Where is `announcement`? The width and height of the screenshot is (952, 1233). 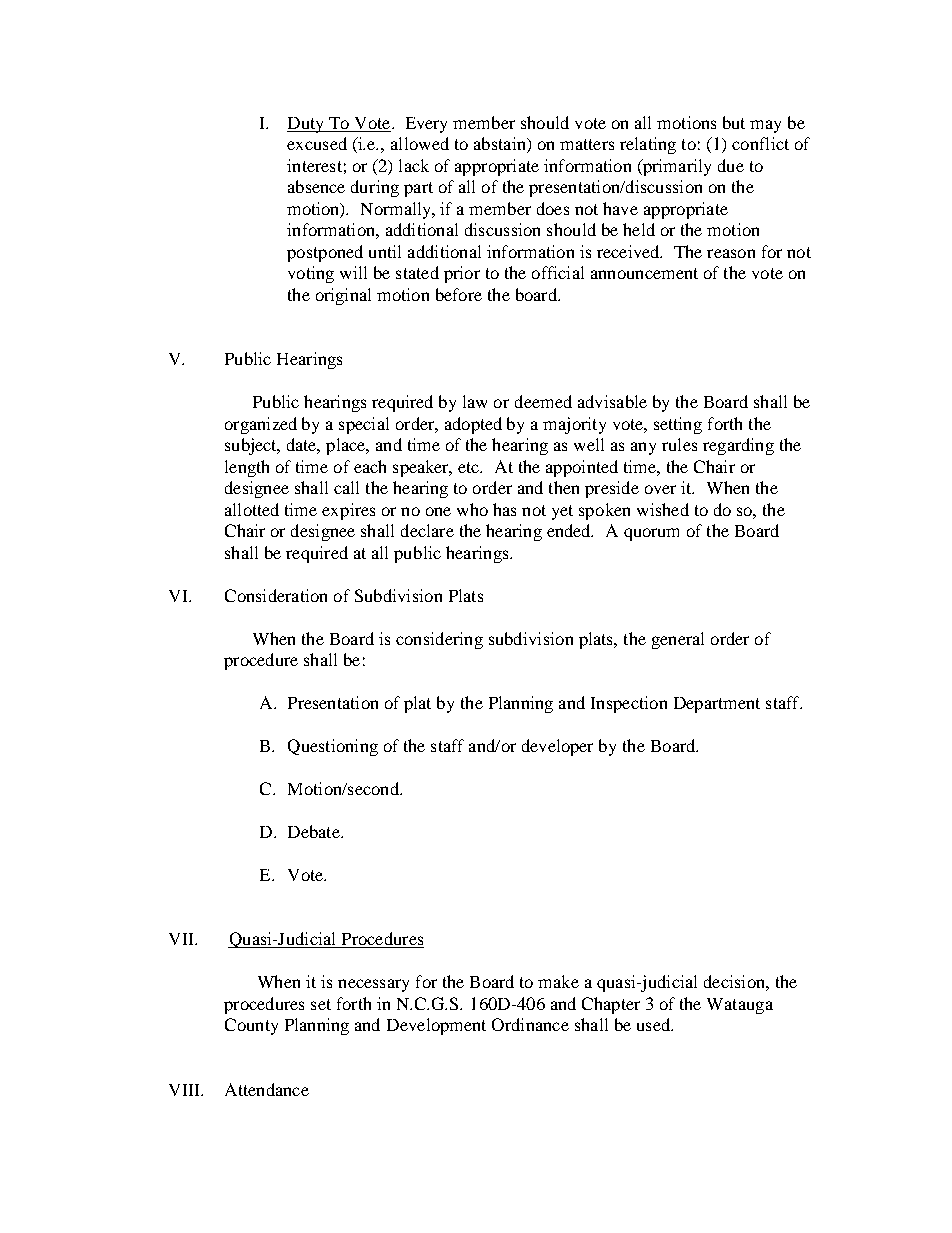 announcement is located at coordinates (644, 273).
